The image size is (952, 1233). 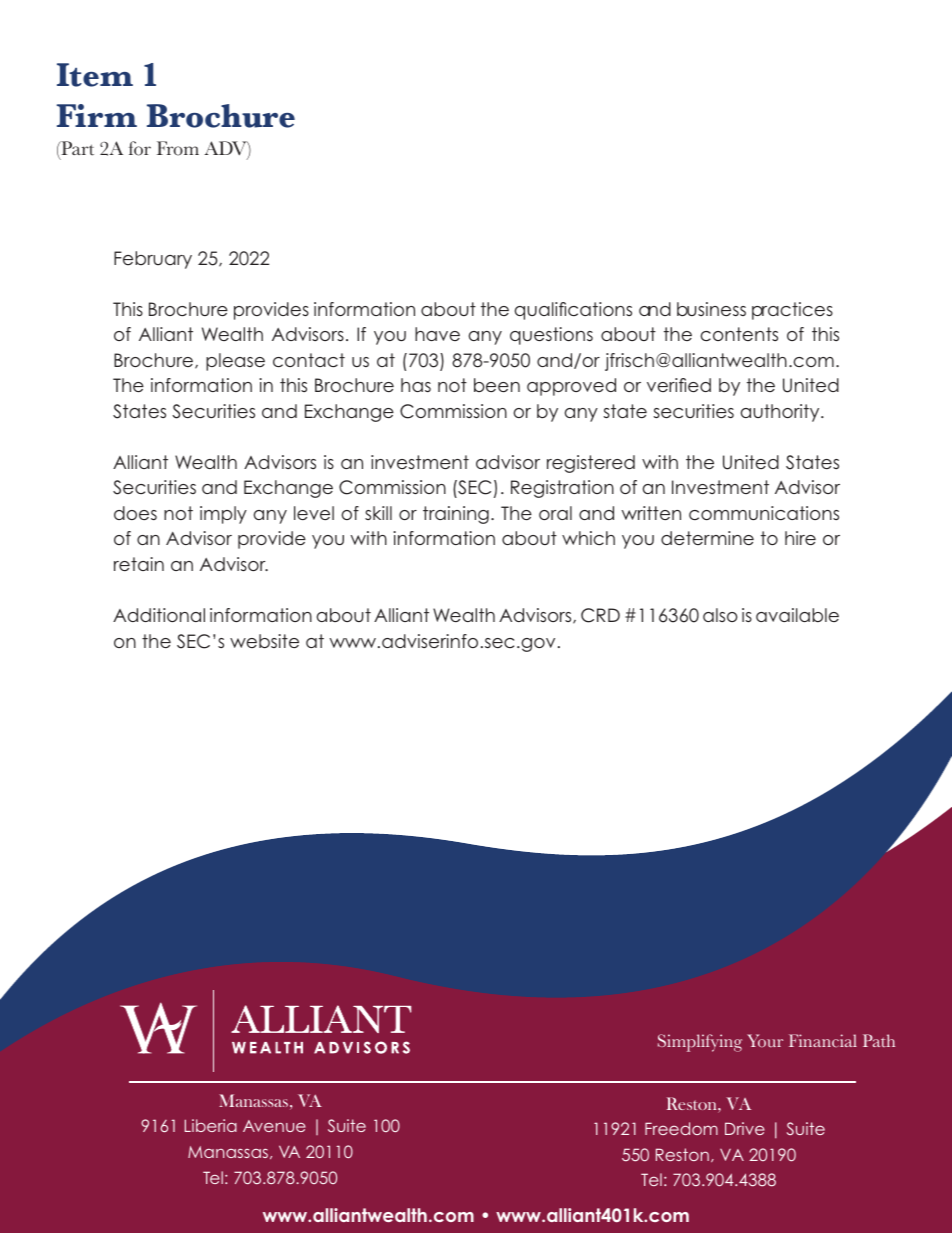 I want to click on Freedom, so click(x=681, y=1128).
